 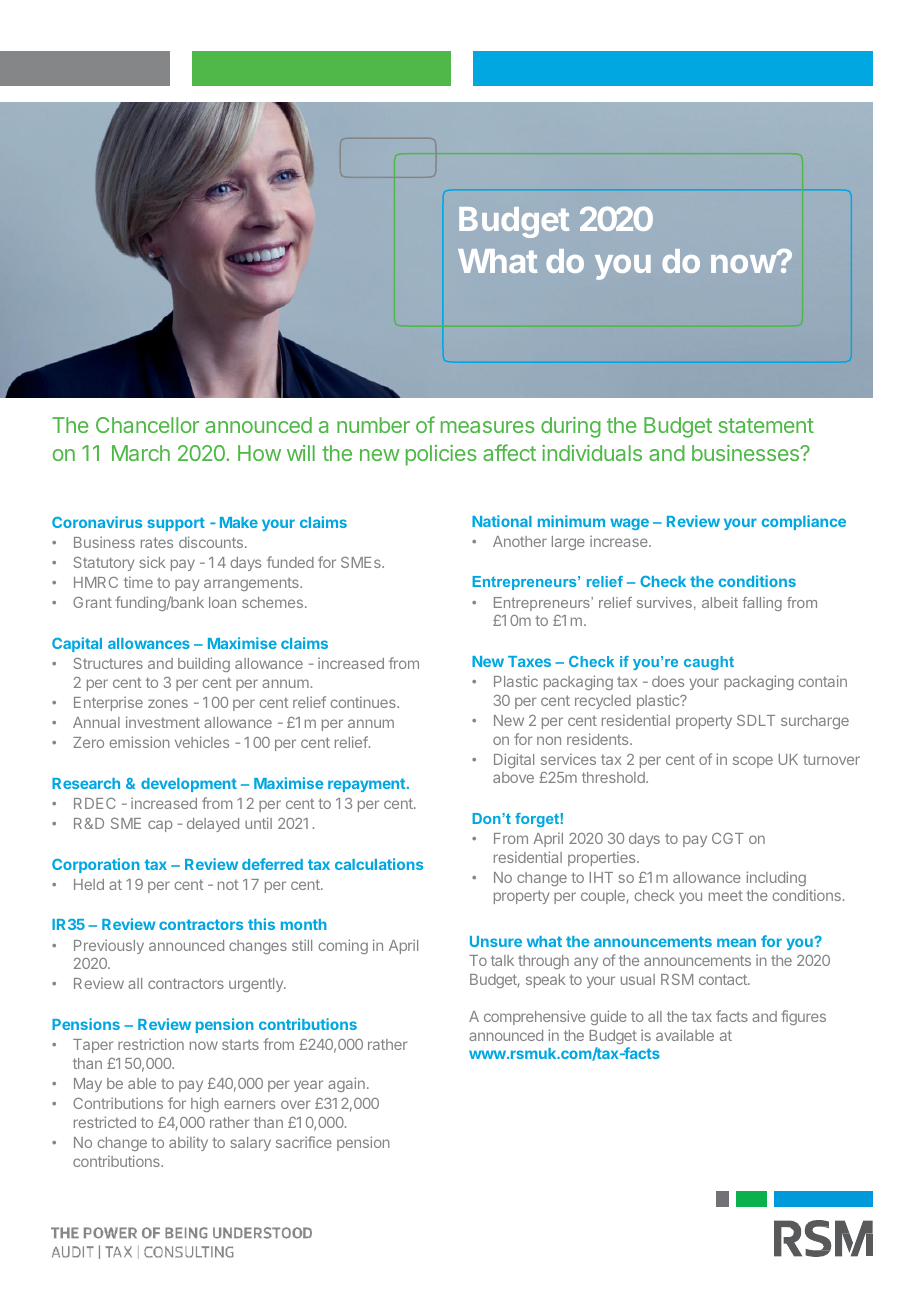 I want to click on policies, so click(x=441, y=455).
